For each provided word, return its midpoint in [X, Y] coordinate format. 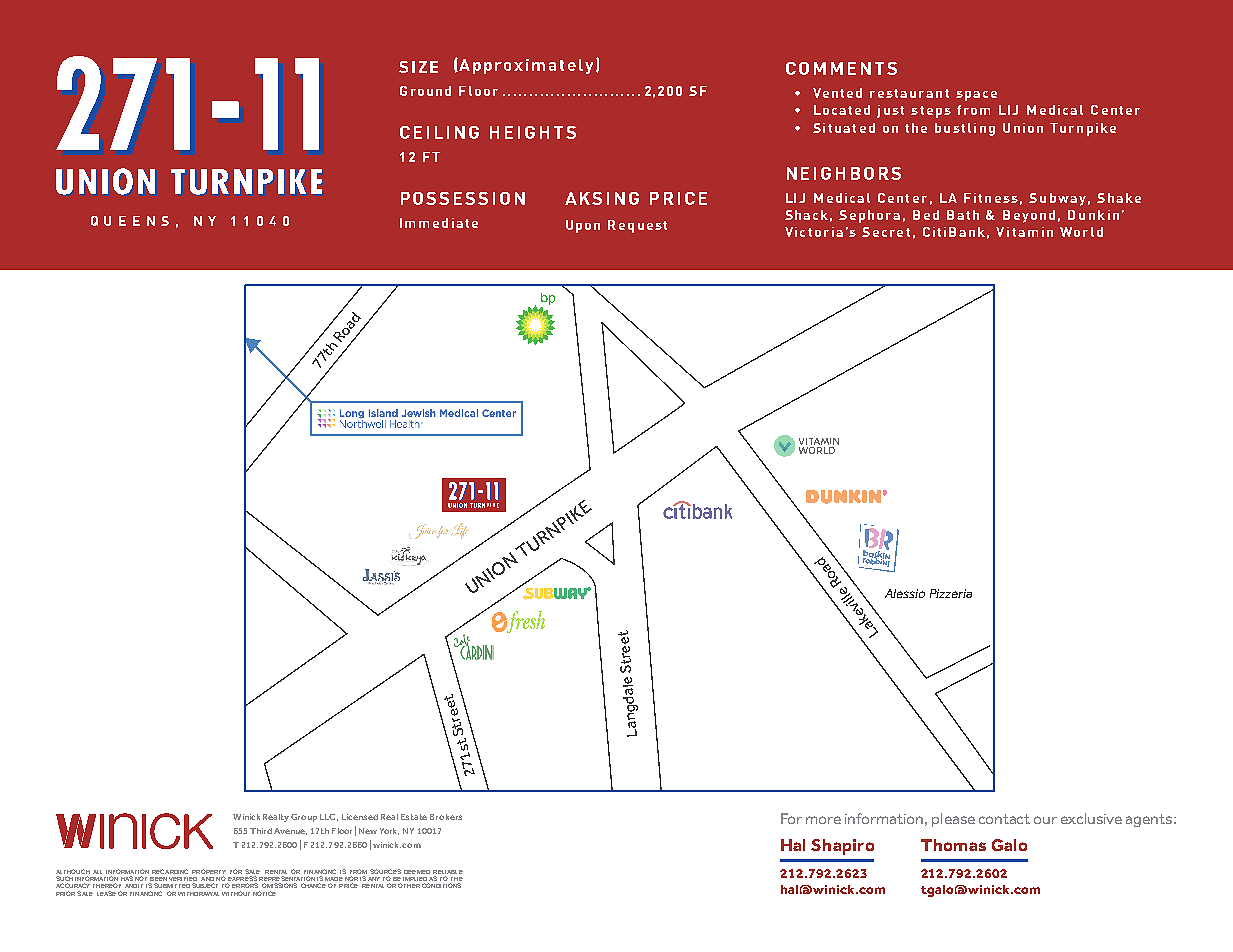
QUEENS [130, 221]
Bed [926, 215]
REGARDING [170, 871]
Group [304, 818]
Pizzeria [951, 593]
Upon [583, 226]
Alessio [905, 593]
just [890, 111]
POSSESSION [463, 198]
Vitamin [1024, 232]
